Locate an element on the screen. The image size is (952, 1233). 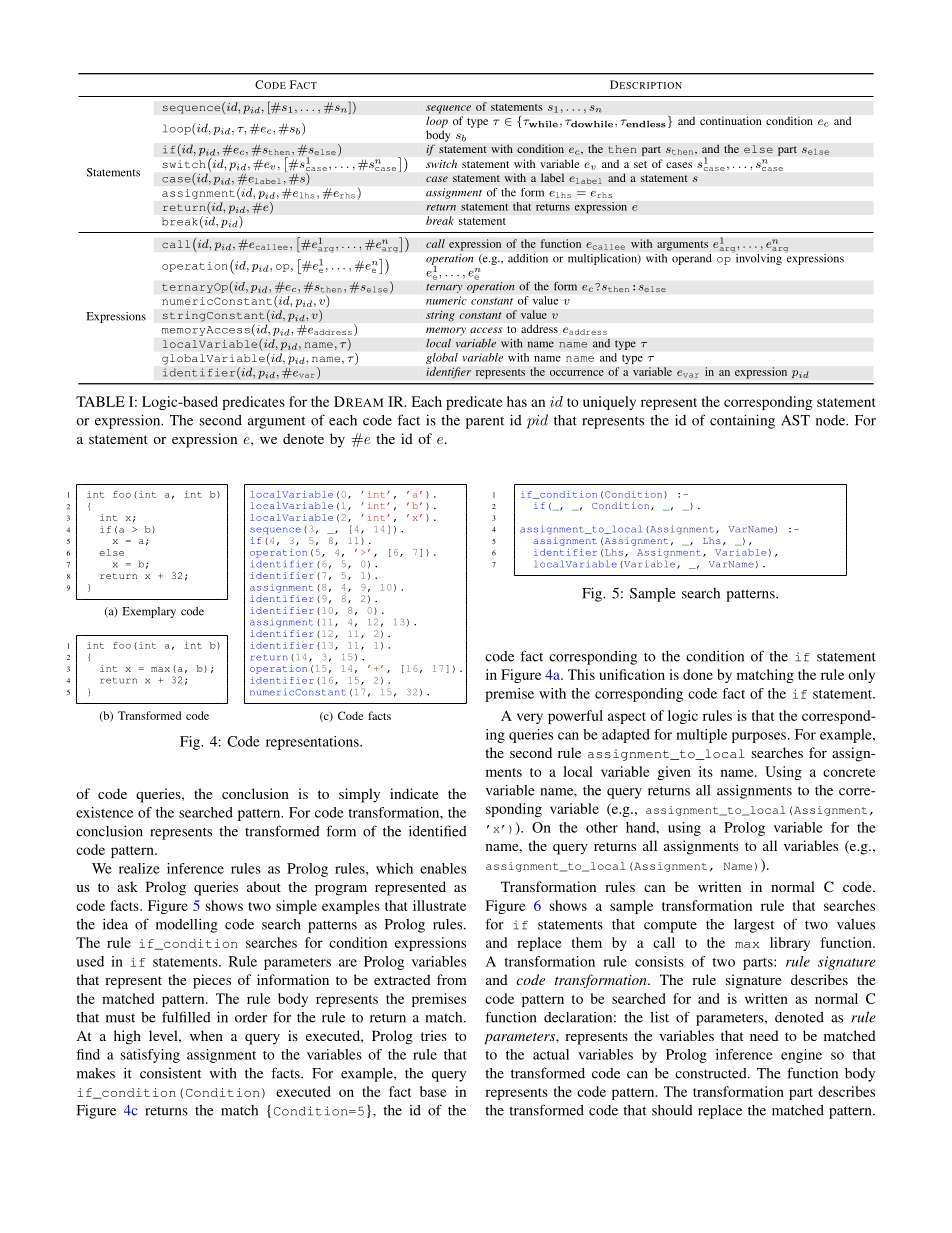
parent is located at coordinates (485, 422).
